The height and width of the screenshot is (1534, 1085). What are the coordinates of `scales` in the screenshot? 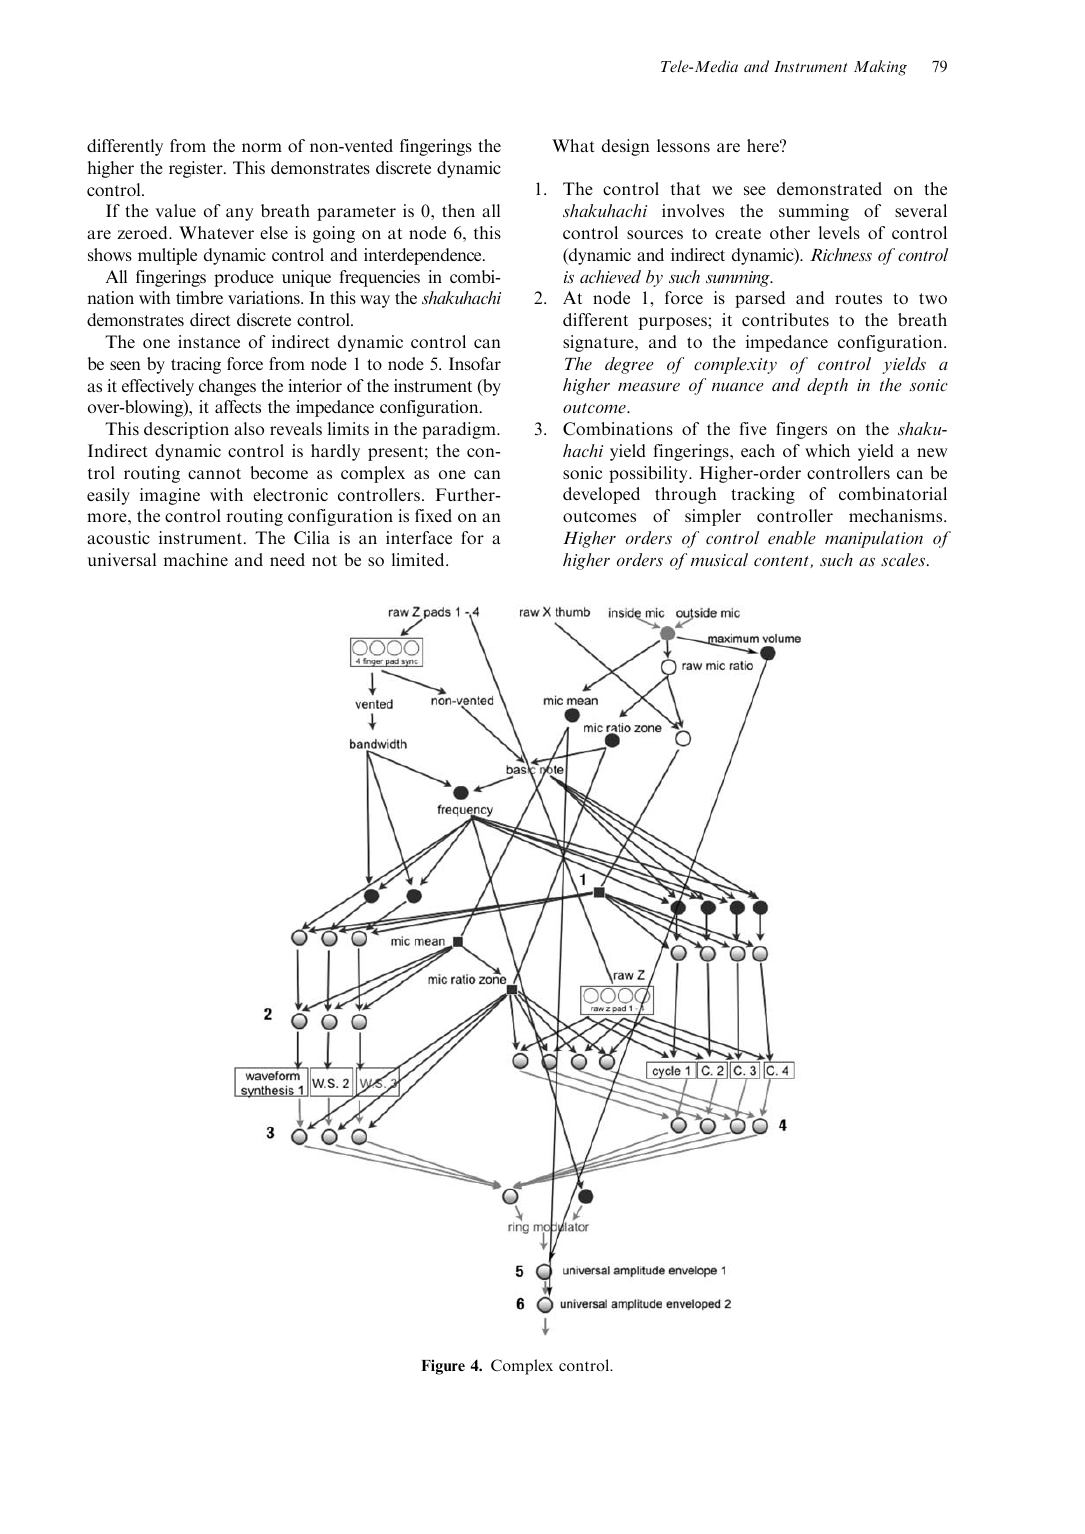 It's located at (904, 560).
